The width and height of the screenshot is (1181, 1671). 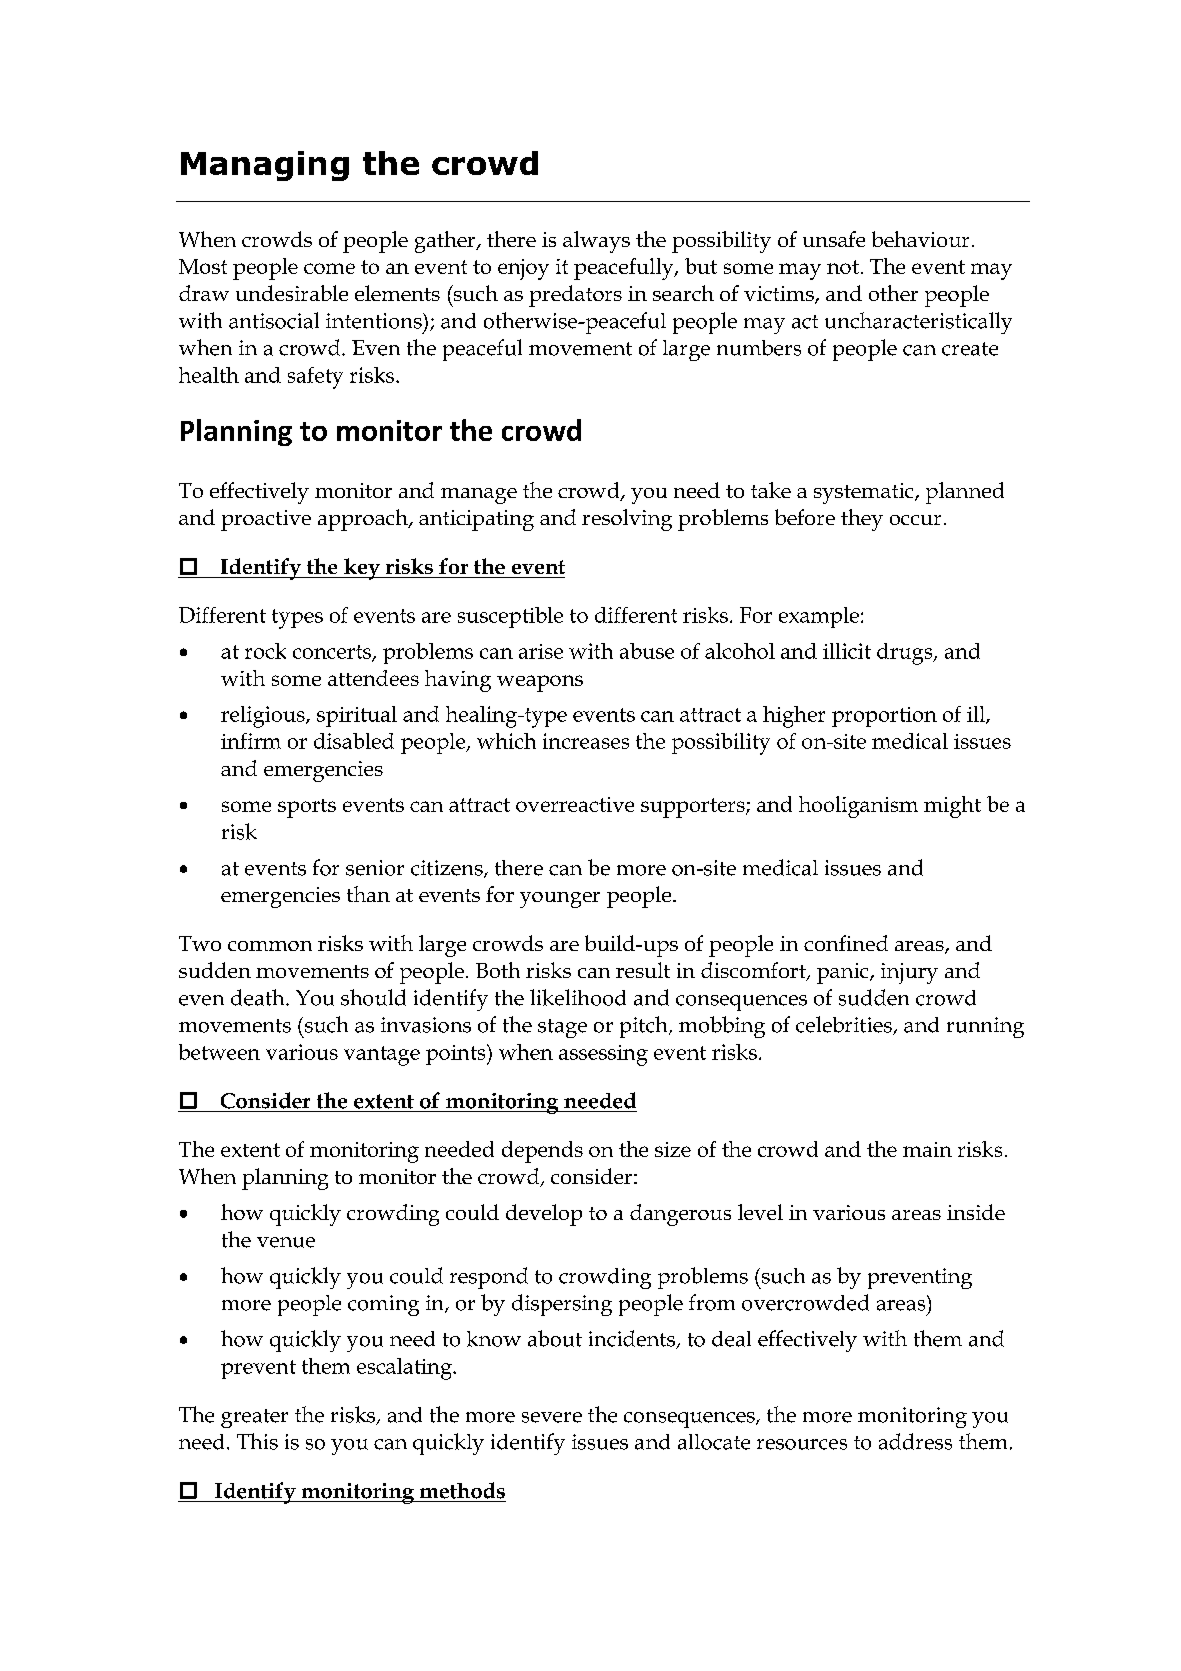 What do you see at coordinates (257, 1441) in the screenshot?
I see `This` at bounding box center [257, 1441].
